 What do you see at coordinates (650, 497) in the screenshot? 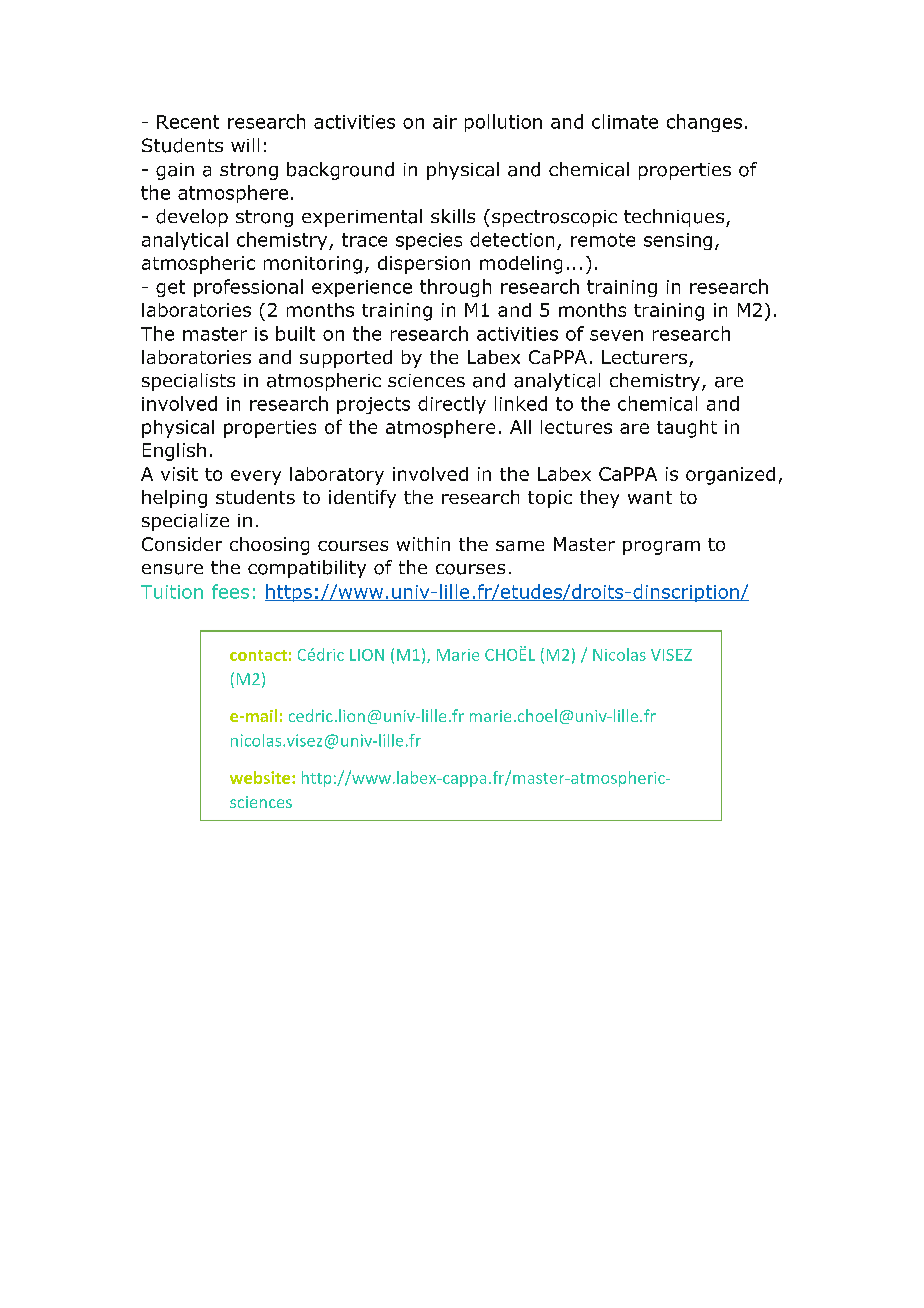
I see `want` at bounding box center [650, 497].
